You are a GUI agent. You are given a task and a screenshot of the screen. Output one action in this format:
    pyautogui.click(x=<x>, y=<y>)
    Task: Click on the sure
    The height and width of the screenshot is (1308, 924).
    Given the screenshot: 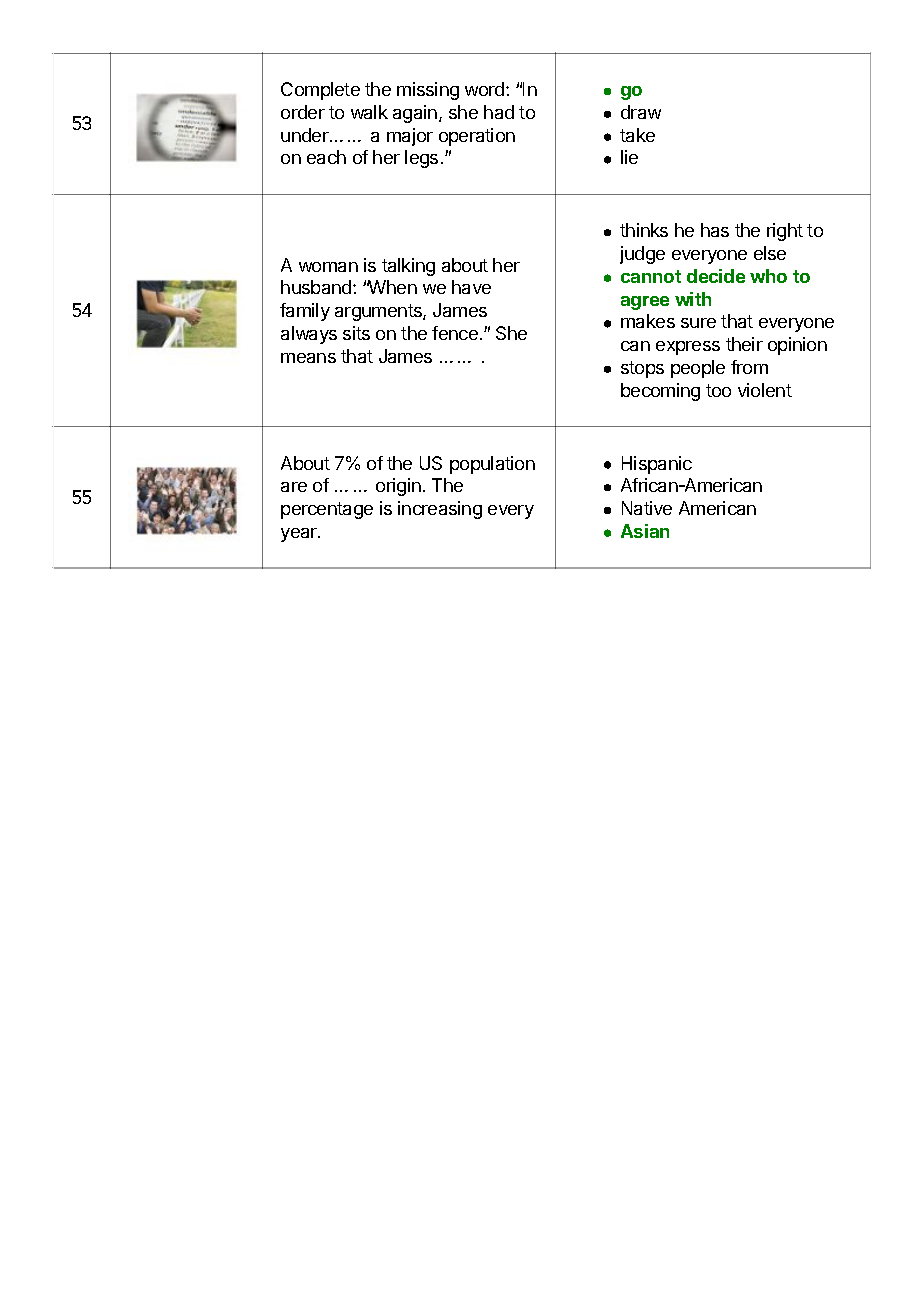 What is the action you would take?
    pyautogui.click(x=698, y=323)
